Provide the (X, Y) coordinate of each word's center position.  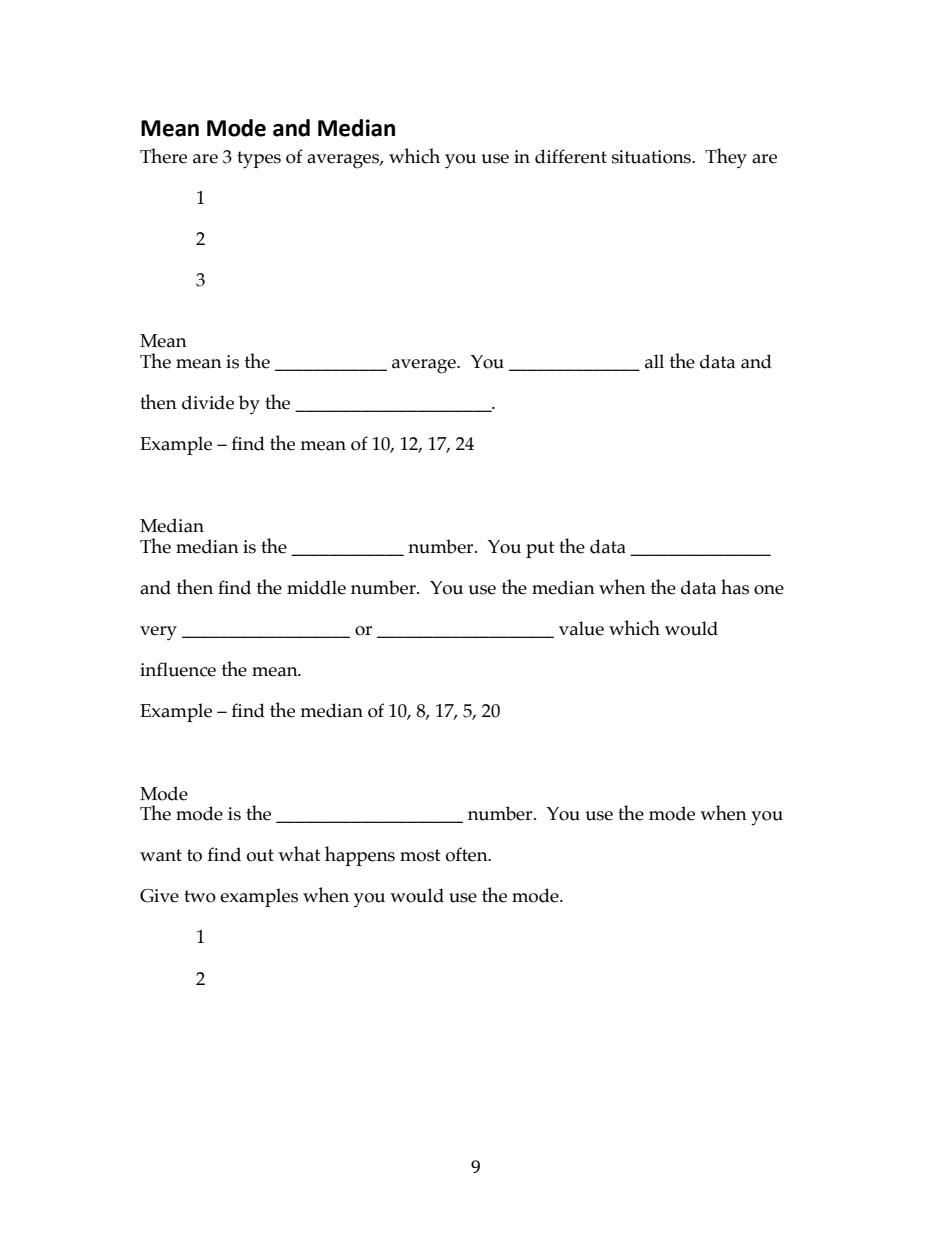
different (571, 156)
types (259, 160)
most (420, 855)
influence (178, 669)
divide (208, 402)
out (260, 855)
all (654, 361)
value (581, 628)
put (540, 549)
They (726, 158)
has (735, 587)
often (468, 854)
